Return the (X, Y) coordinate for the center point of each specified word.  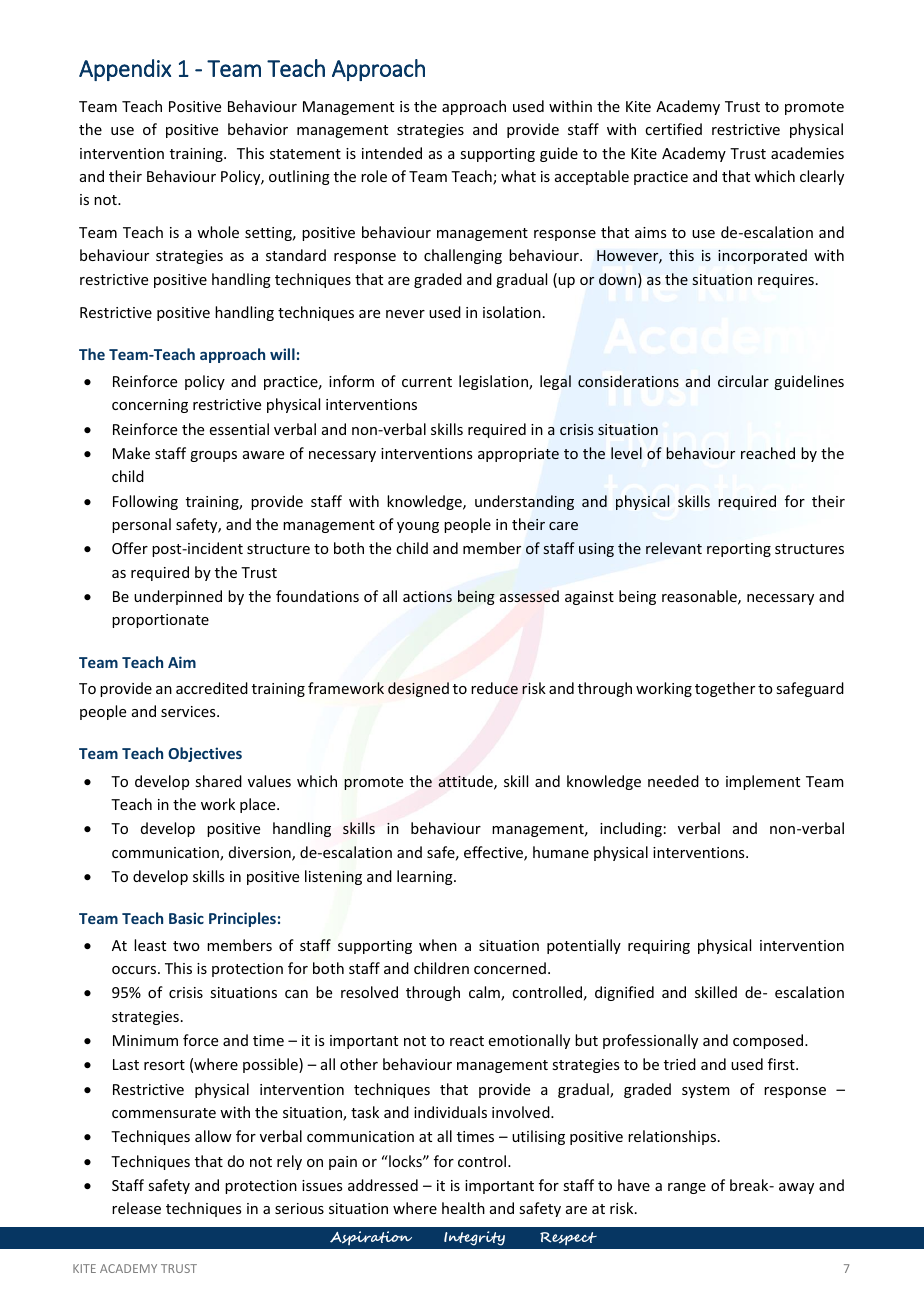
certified (673, 129)
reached (768, 453)
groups (213, 456)
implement (763, 782)
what (518, 176)
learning (426, 877)
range (687, 1188)
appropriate (518, 455)
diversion (261, 853)
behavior (258, 129)
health (463, 1208)
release (136, 1208)
